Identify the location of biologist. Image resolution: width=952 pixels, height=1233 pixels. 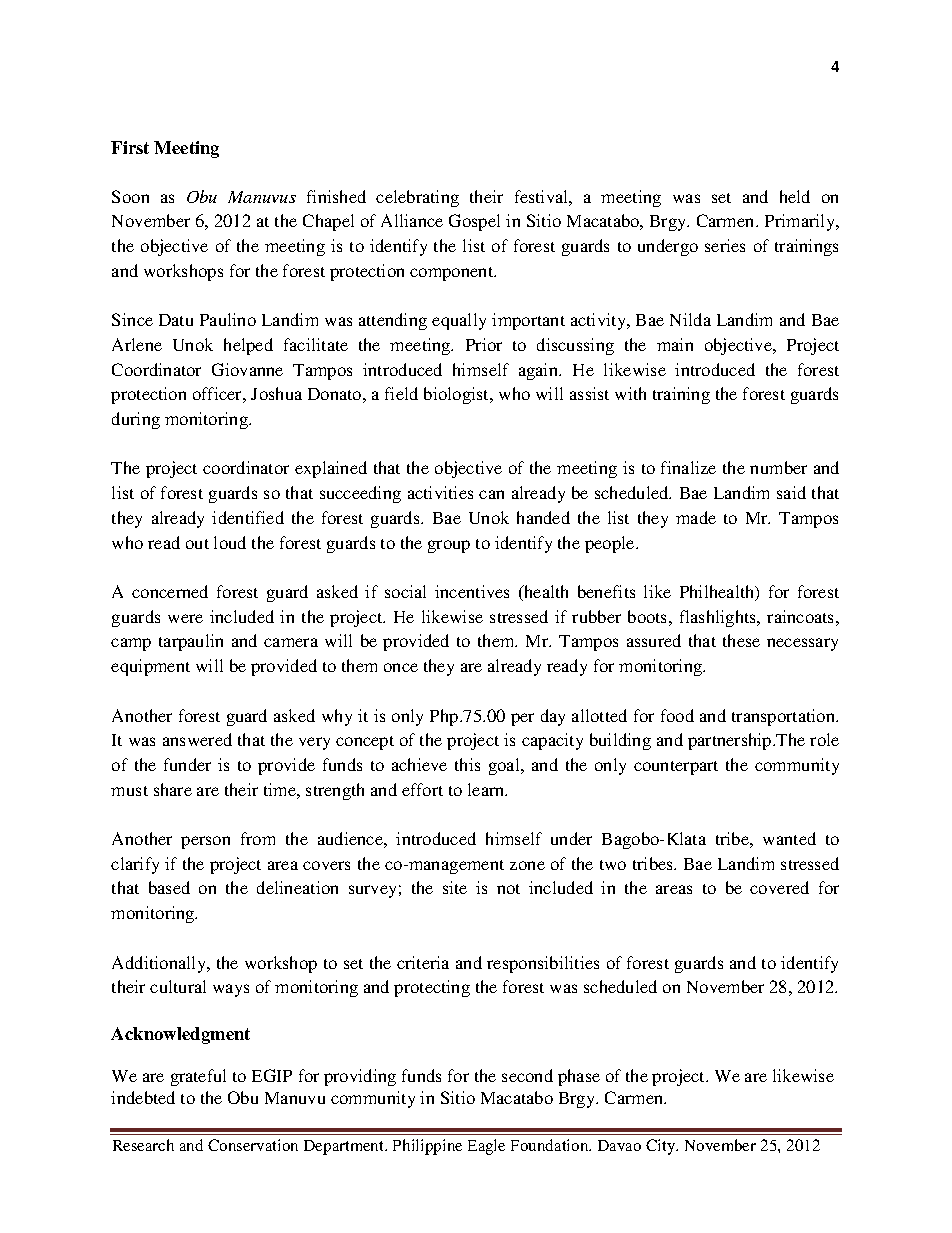
(458, 395).
